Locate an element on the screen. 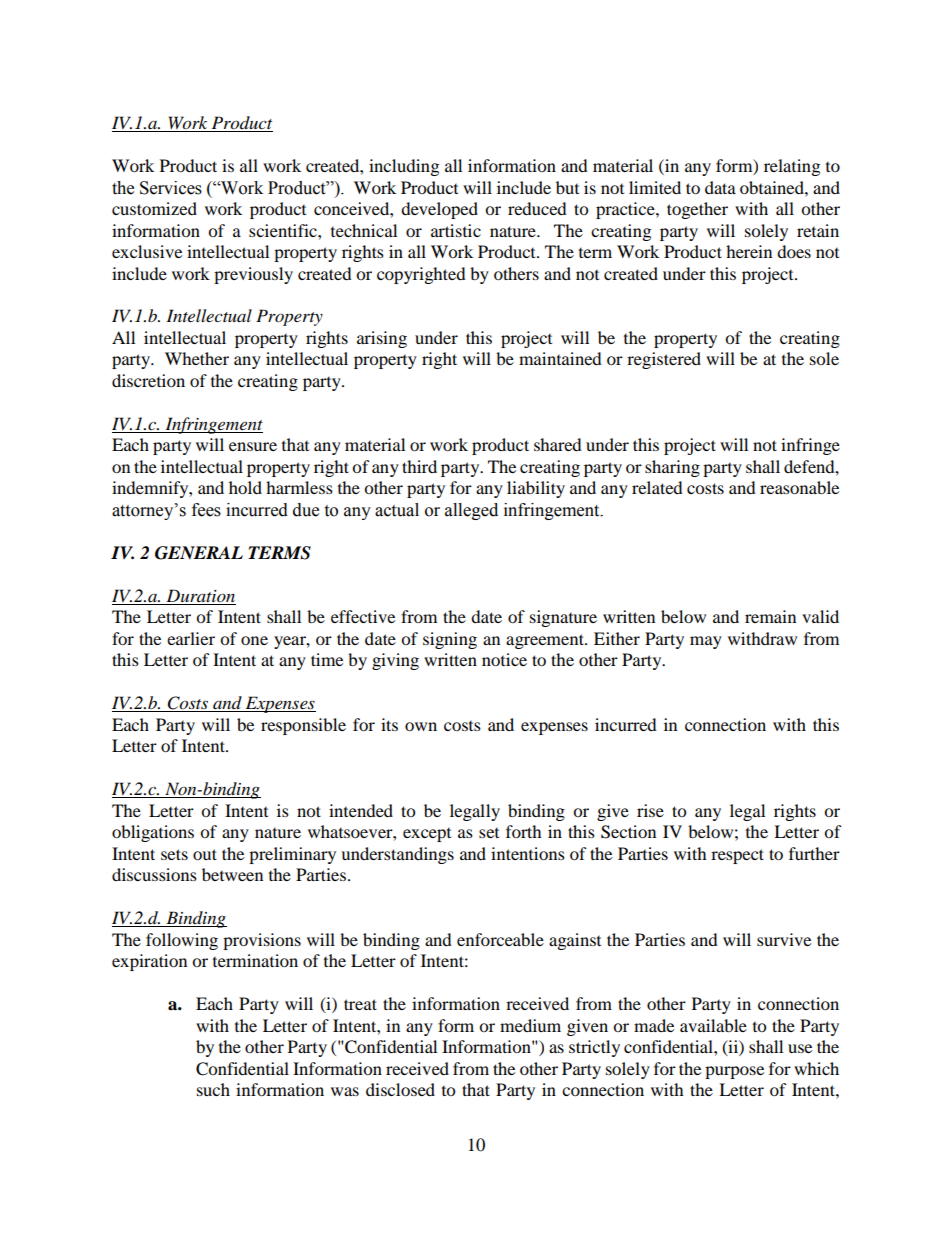  such is located at coordinates (213, 1089).
